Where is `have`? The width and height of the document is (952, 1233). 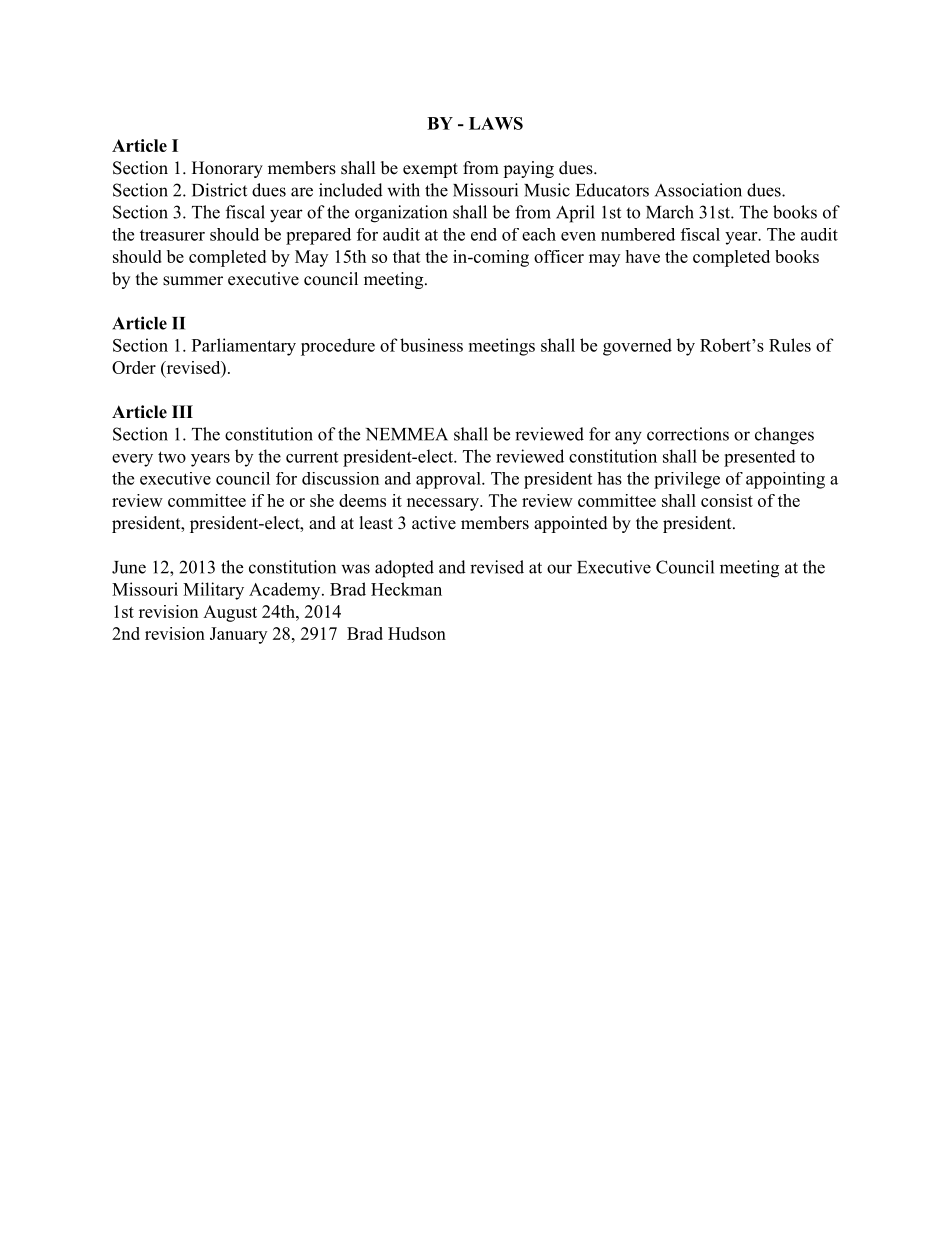 have is located at coordinates (642, 256).
